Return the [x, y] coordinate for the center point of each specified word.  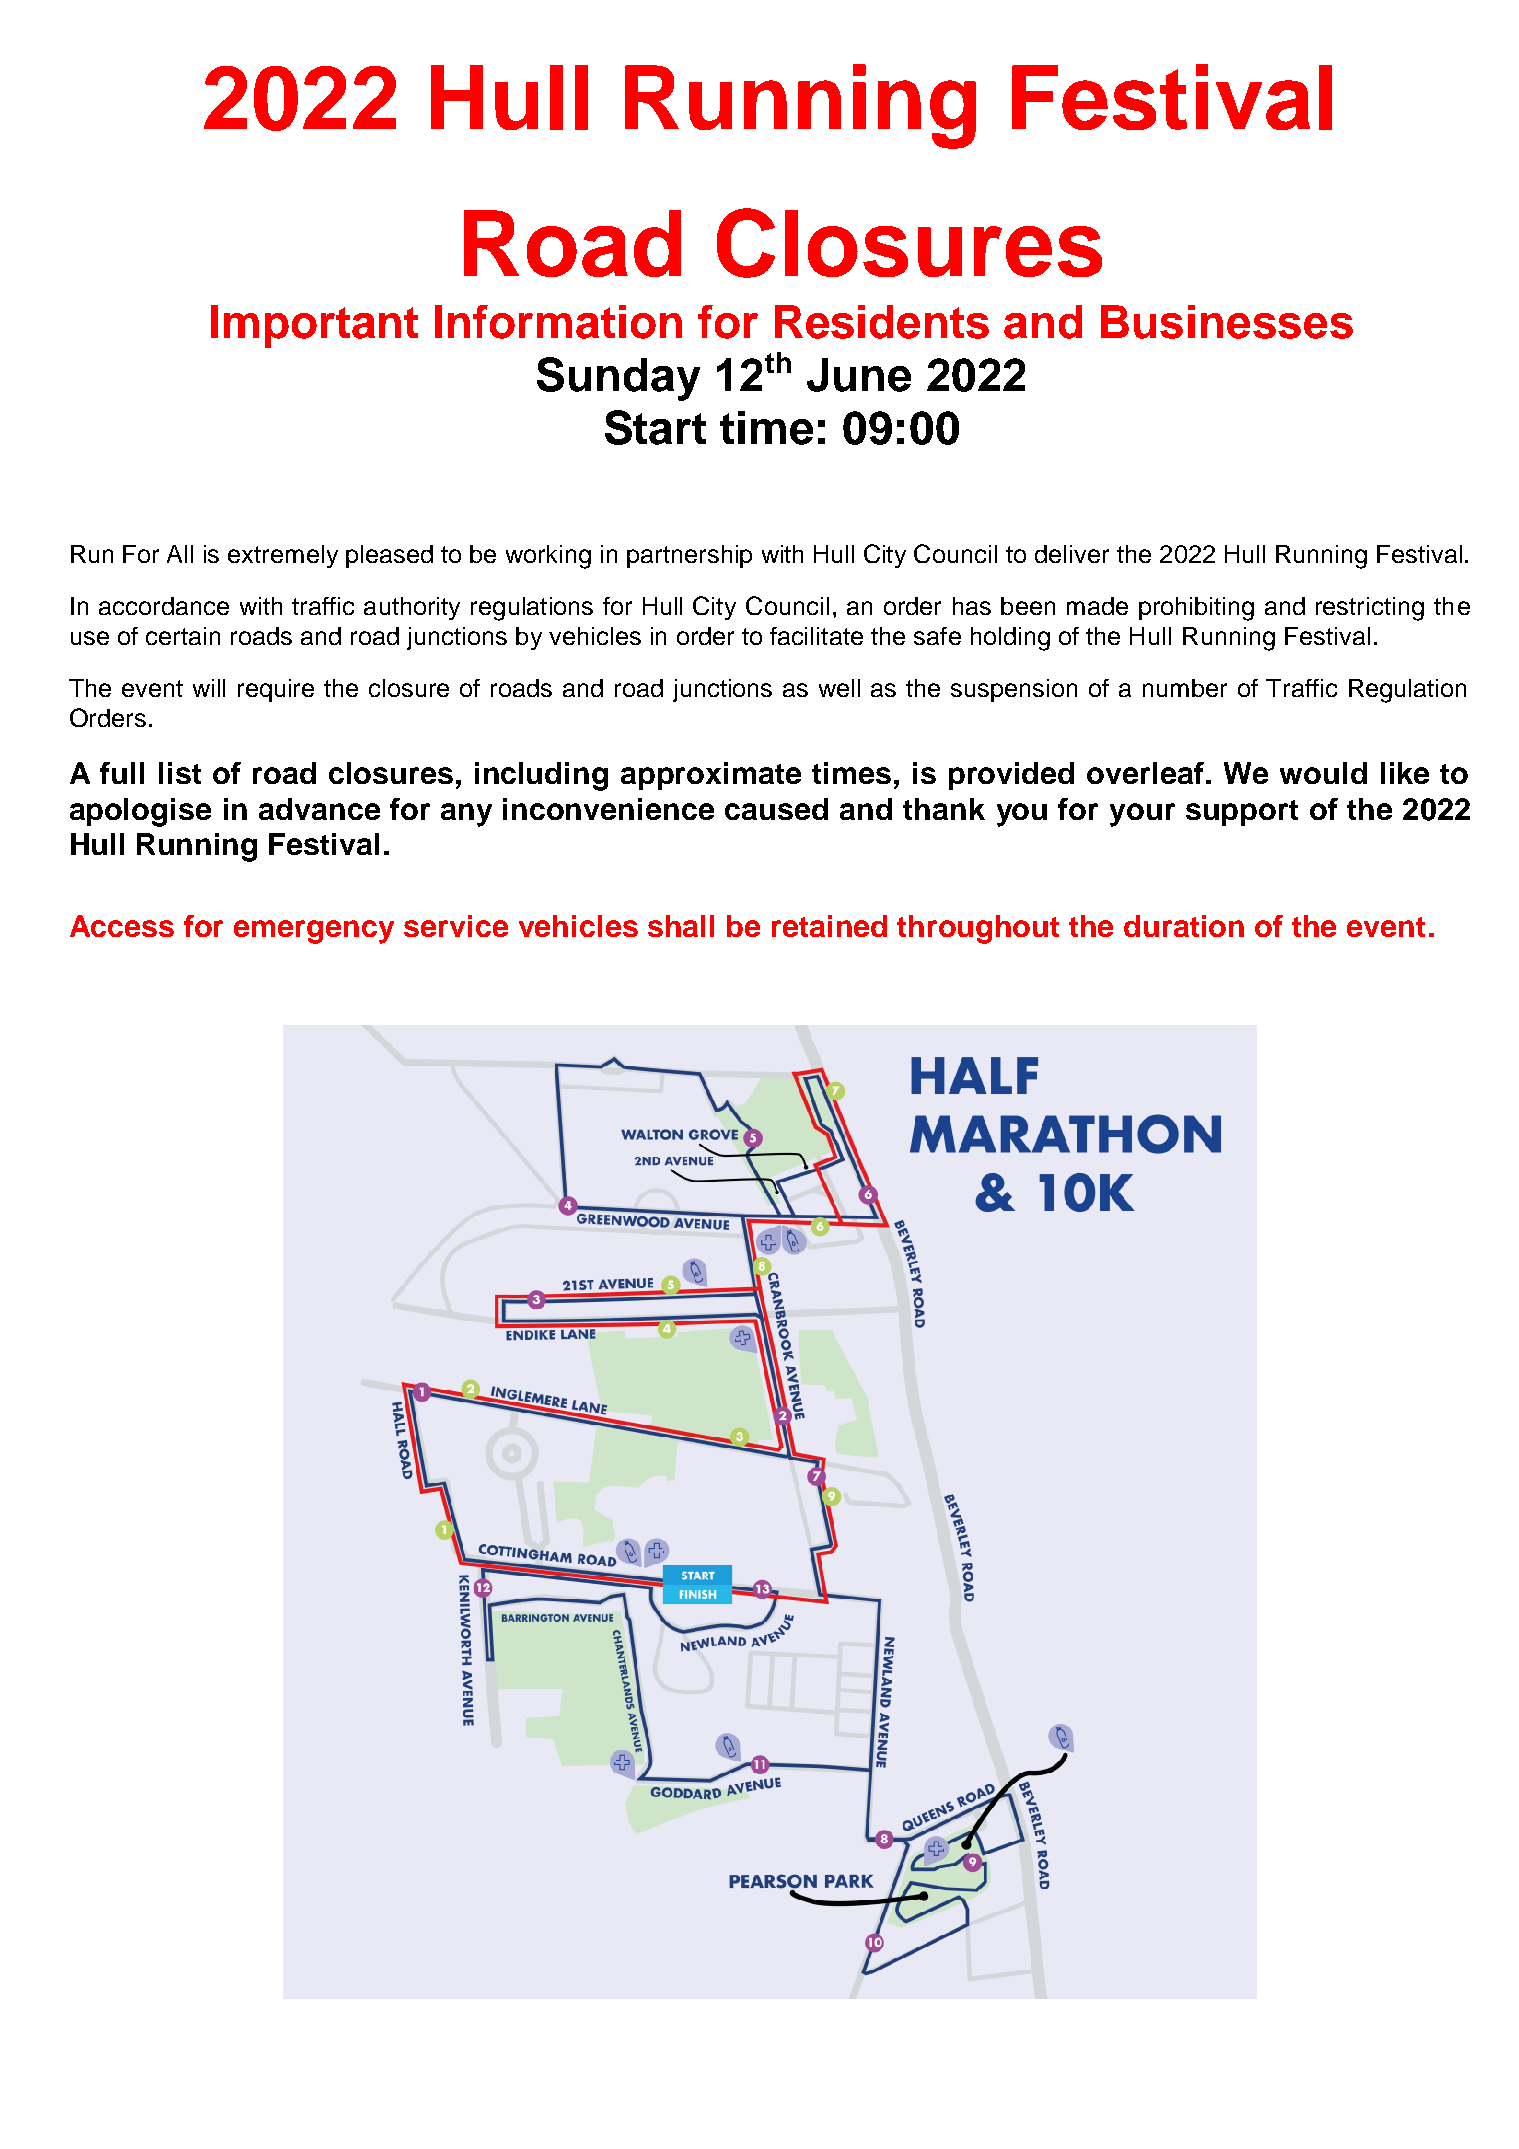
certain [183, 636]
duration [1184, 926]
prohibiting [1196, 609]
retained [829, 926]
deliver [1072, 554]
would [1323, 773]
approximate [711, 776]
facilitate [816, 636]
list [180, 773]
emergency [314, 932]
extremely [283, 556]
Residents [882, 322]
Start [655, 427]
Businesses [1227, 322]
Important [314, 326]
